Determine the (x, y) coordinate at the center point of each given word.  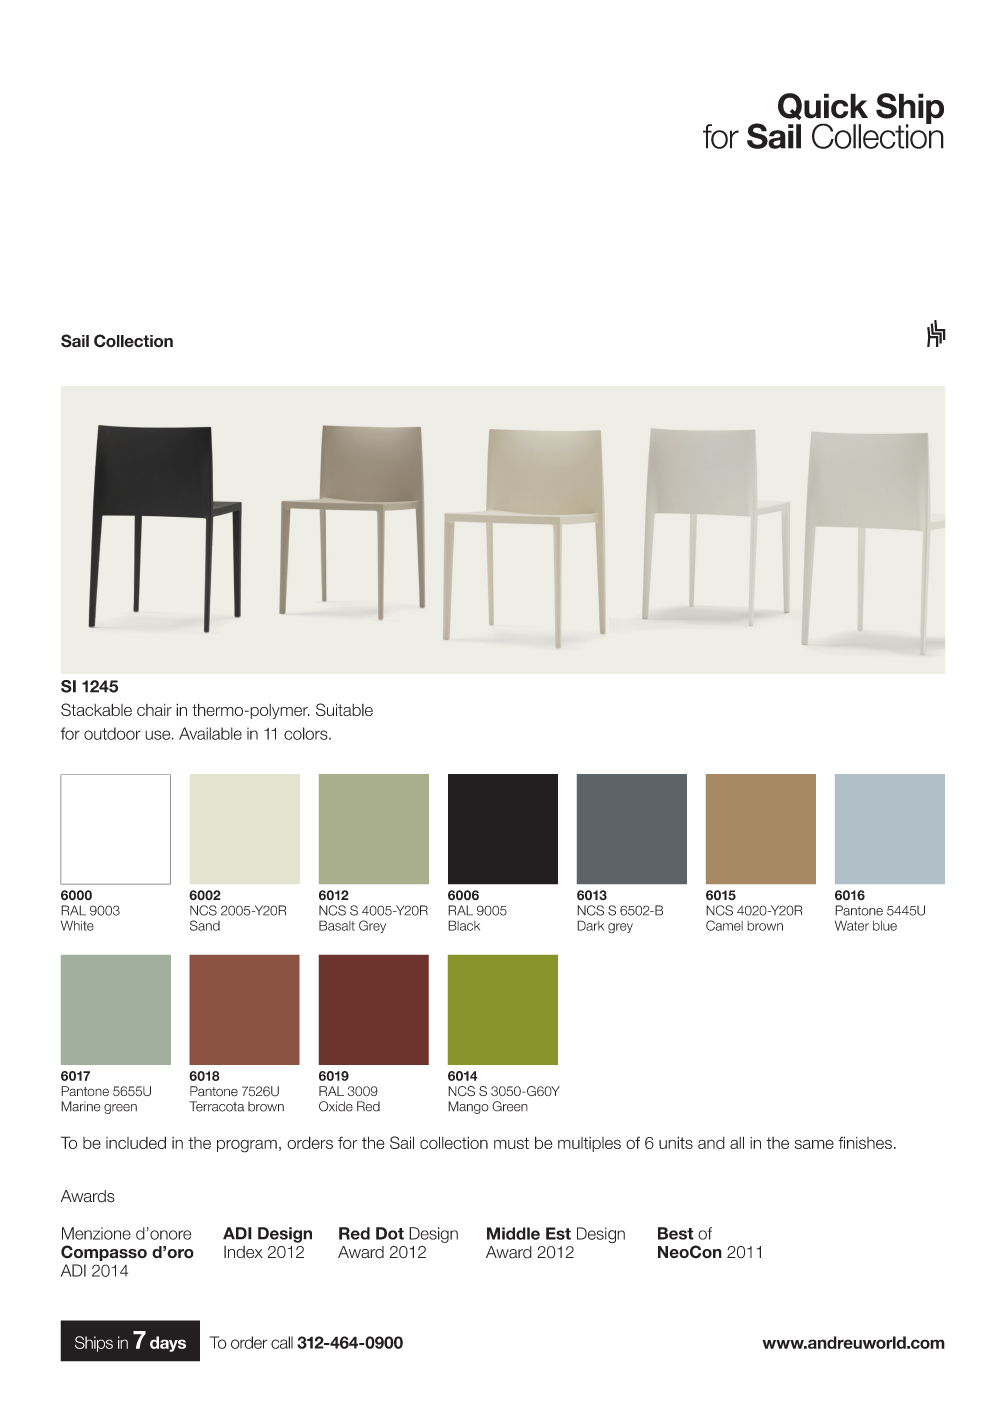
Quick (823, 106)
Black (464, 925)
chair (154, 710)
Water (852, 925)
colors (307, 733)
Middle (513, 1233)
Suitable (344, 709)
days (168, 1344)
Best (676, 1233)
